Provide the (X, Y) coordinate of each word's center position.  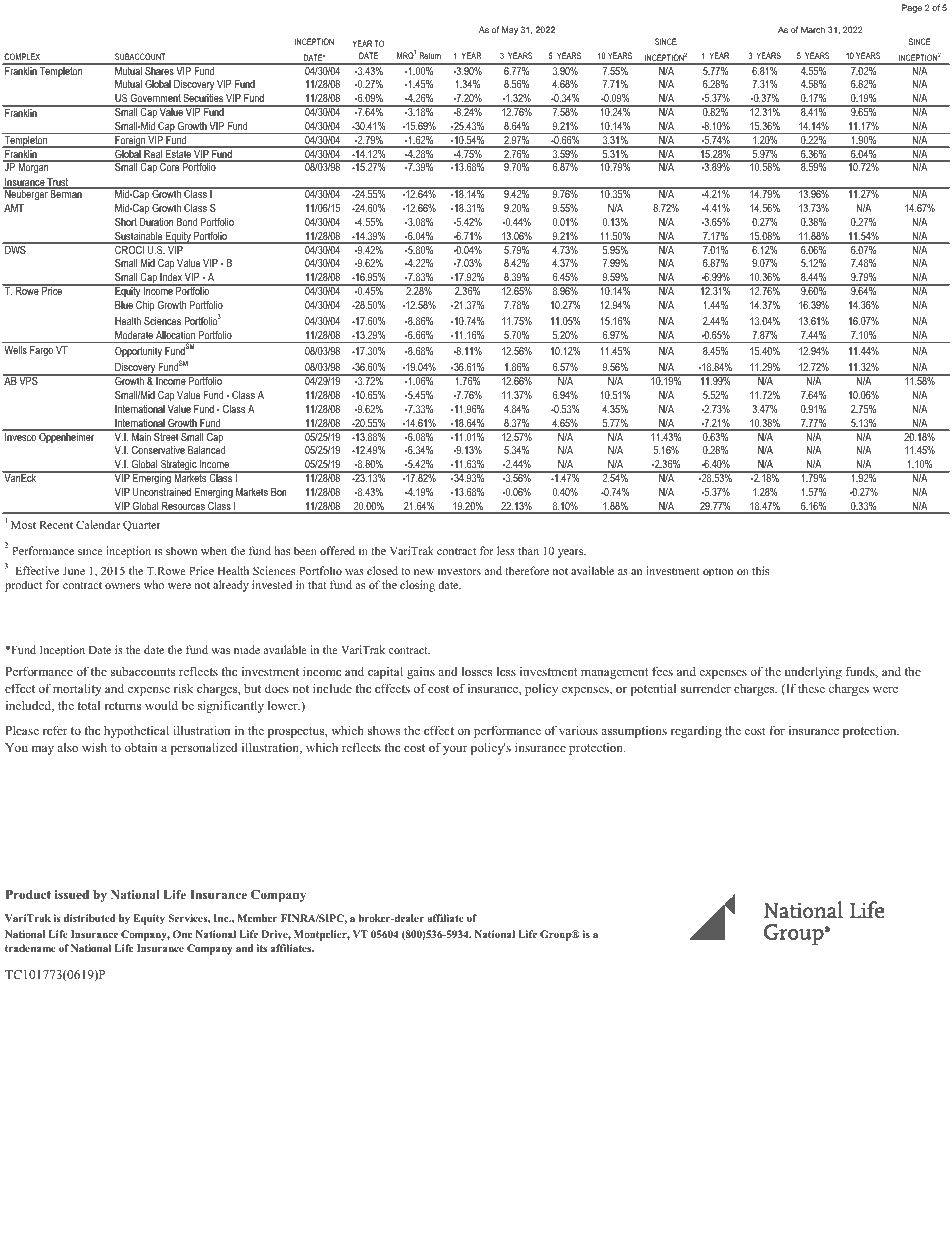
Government (156, 98)
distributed (90, 918)
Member (257, 918)
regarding (696, 731)
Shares (159, 69)
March (813, 29)
